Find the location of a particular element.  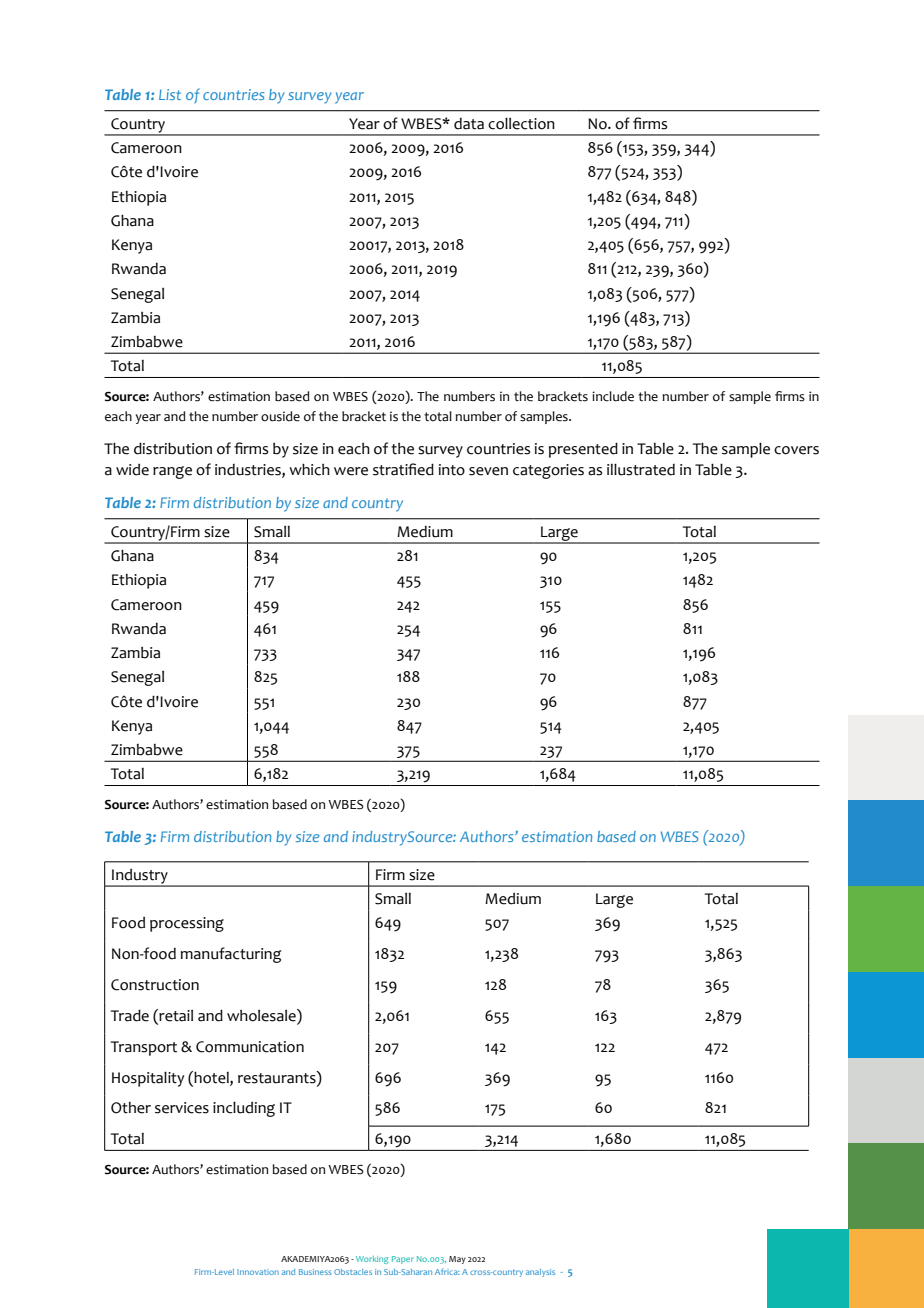

services is located at coordinates (182, 1108).
